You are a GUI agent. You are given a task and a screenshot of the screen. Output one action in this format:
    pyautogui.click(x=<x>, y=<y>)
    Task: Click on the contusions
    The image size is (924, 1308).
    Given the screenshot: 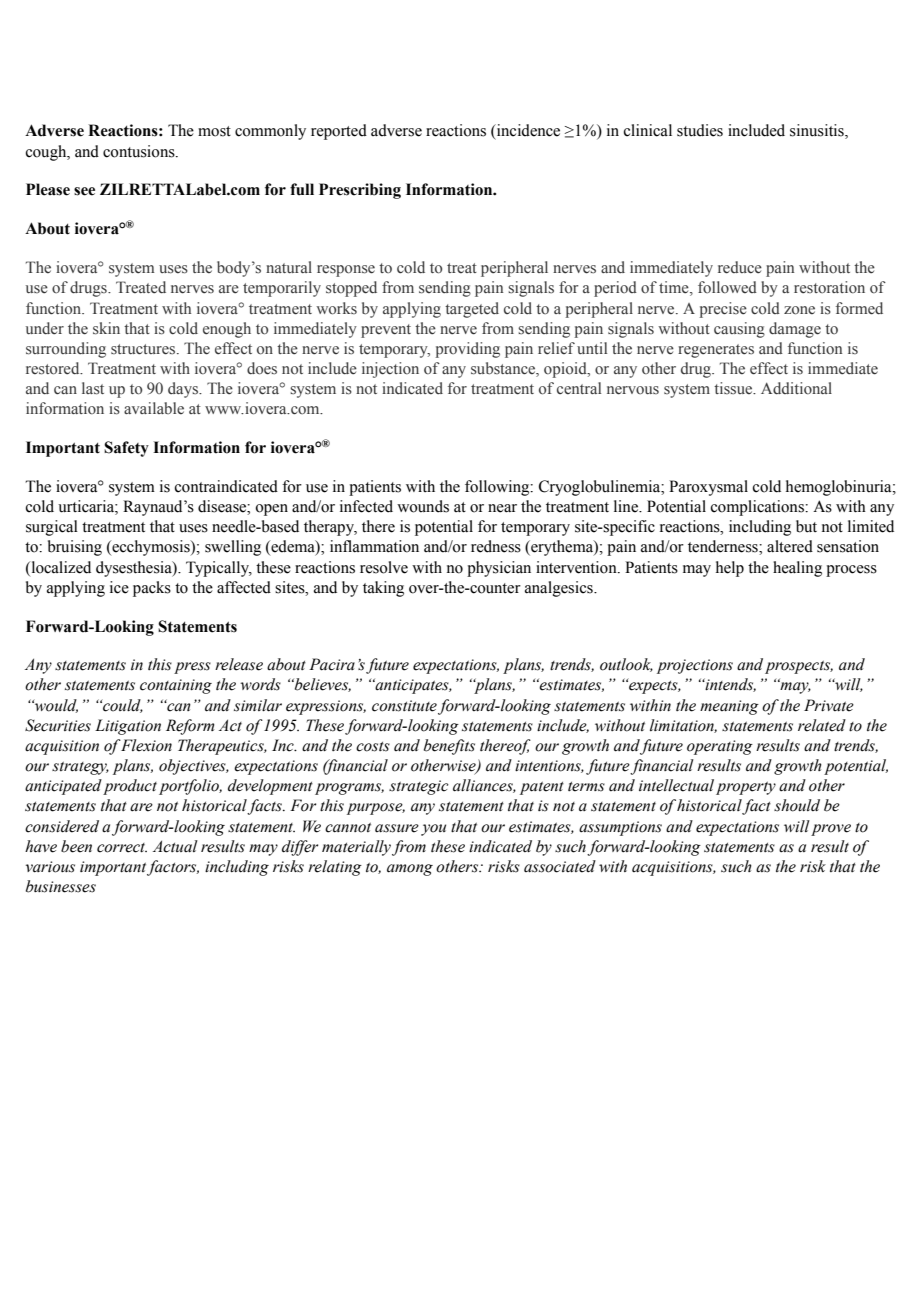 What is the action you would take?
    pyautogui.click(x=140, y=151)
